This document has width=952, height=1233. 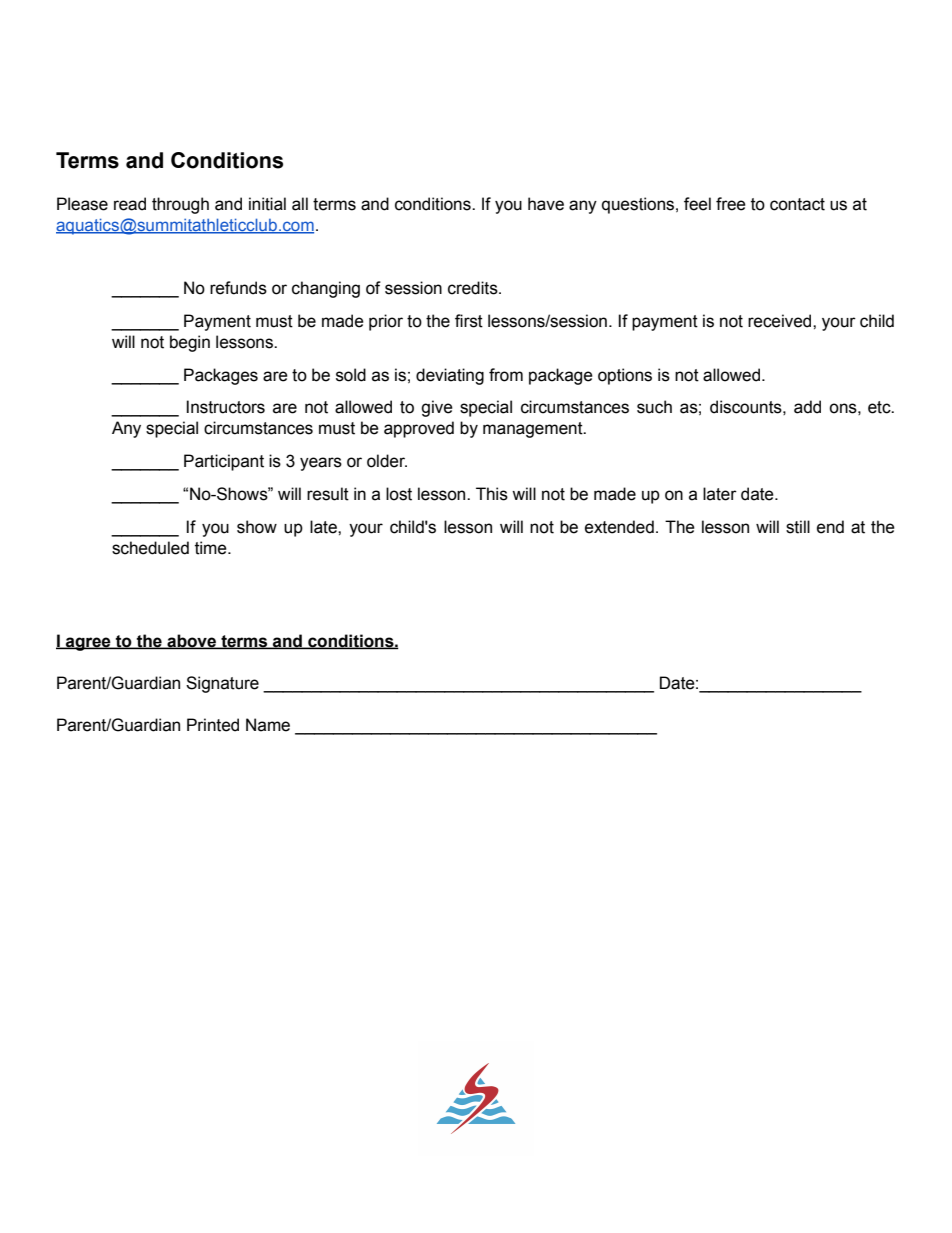 I want to click on have, so click(x=546, y=204).
